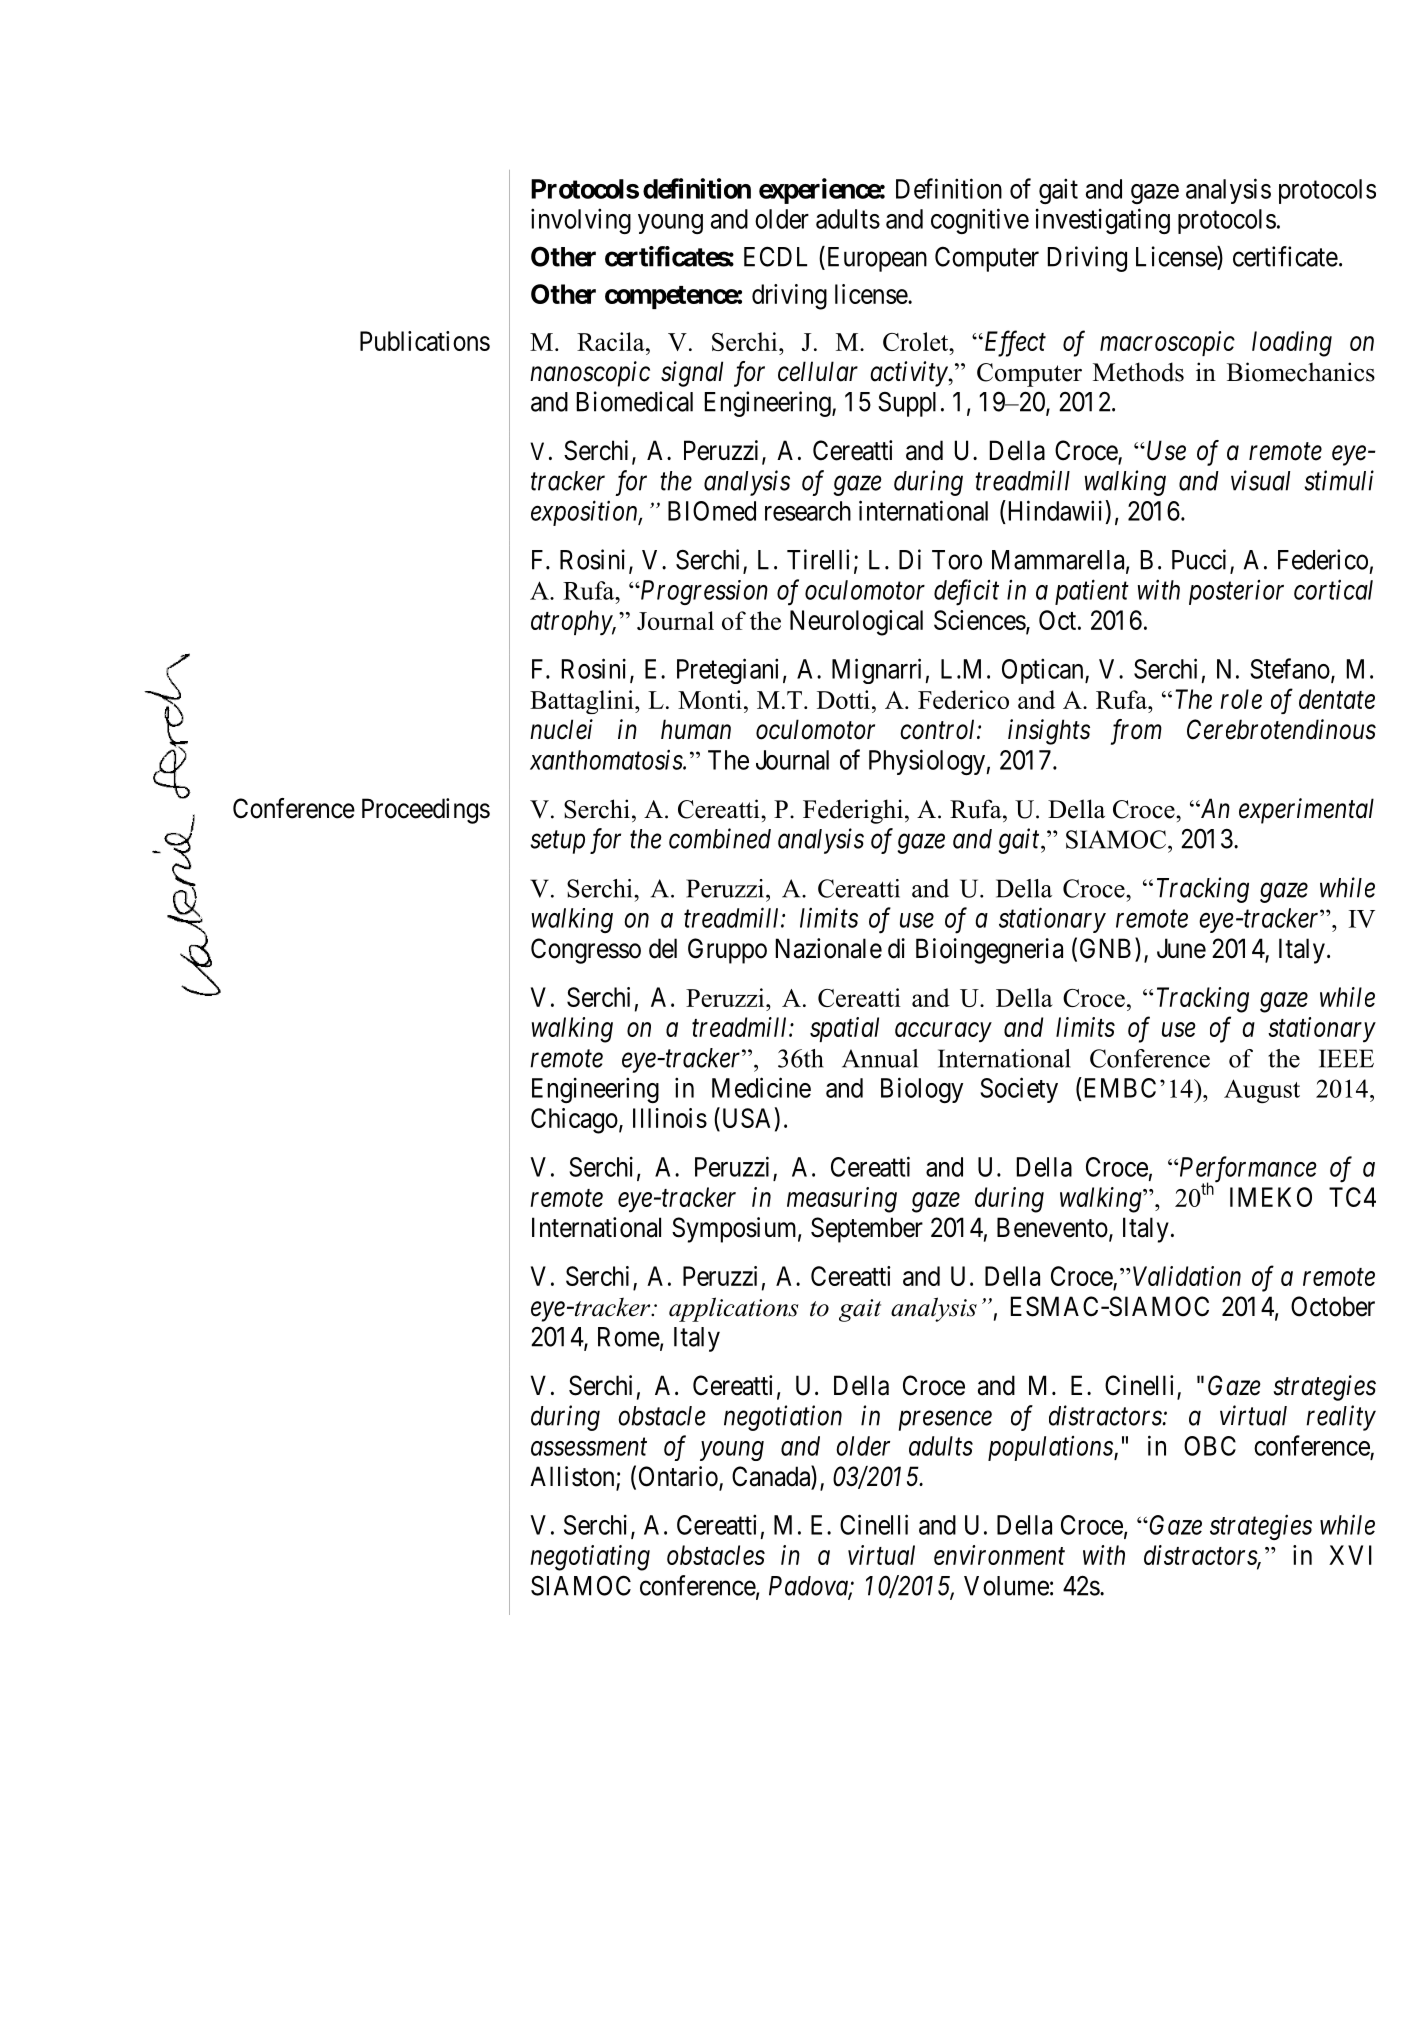  What do you see at coordinates (999, 1555) in the screenshot?
I see `environment` at bounding box center [999, 1555].
